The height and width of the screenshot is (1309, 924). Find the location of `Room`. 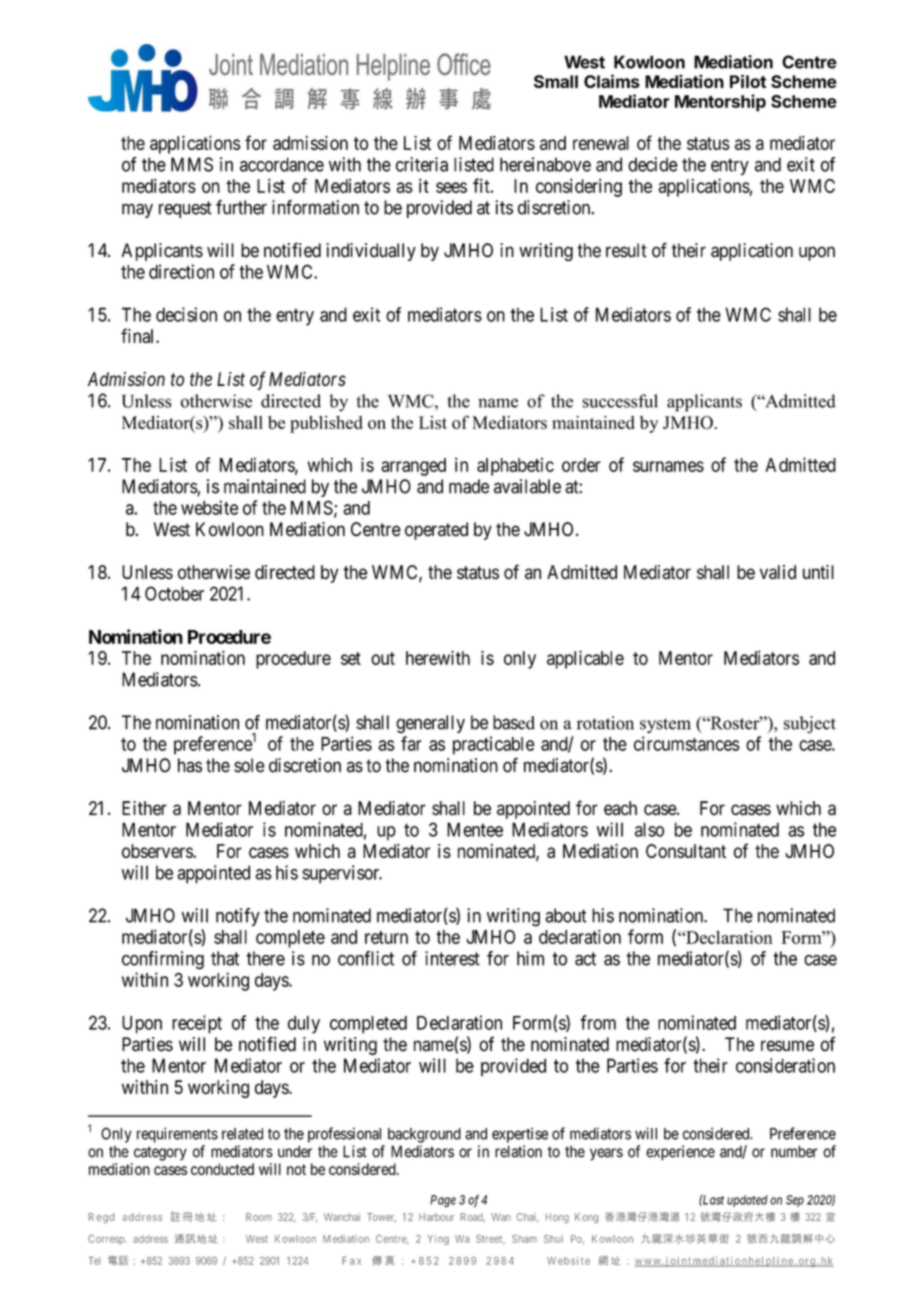

Room is located at coordinates (258, 1217).
